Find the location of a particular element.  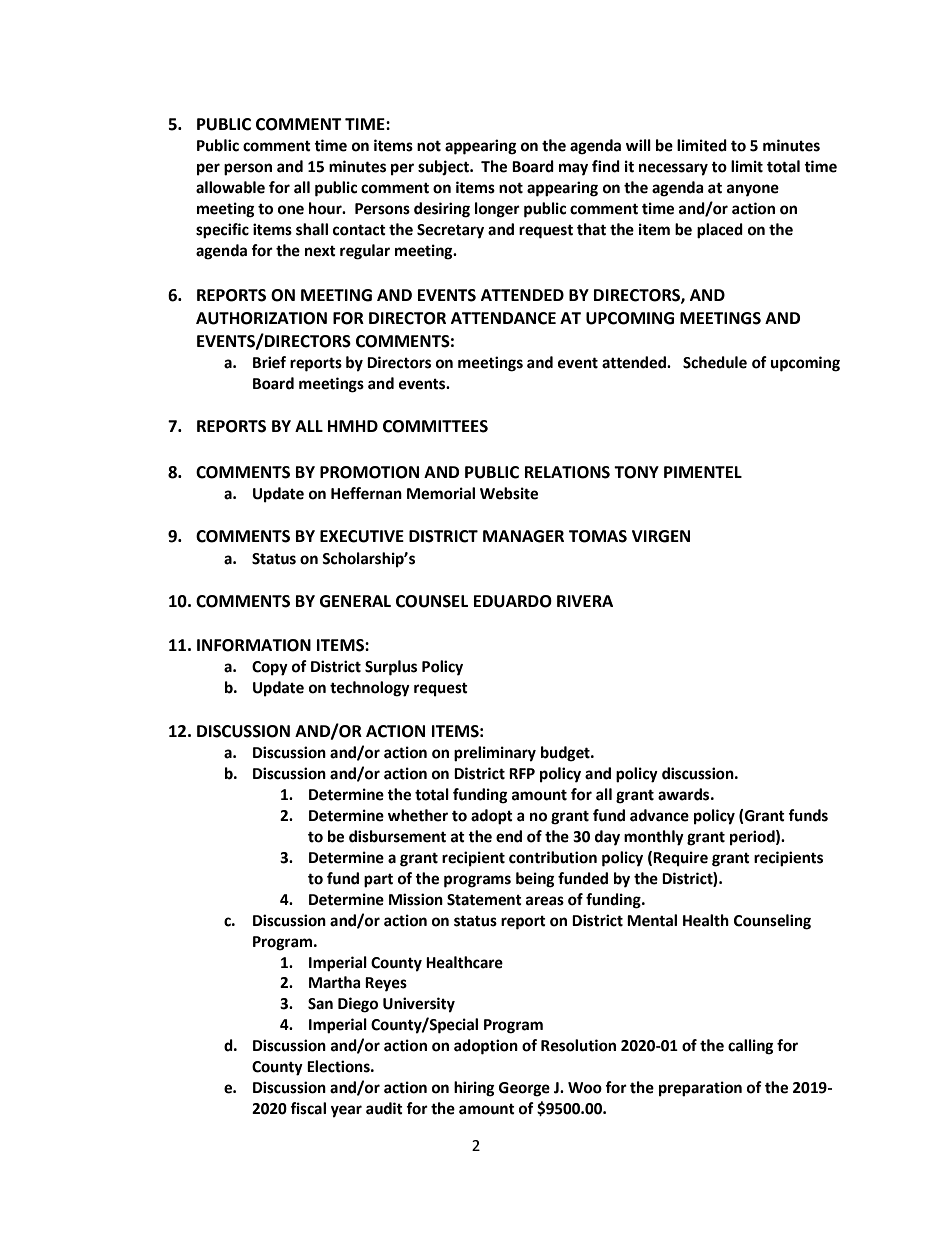

part is located at coordinates (378, 881).
